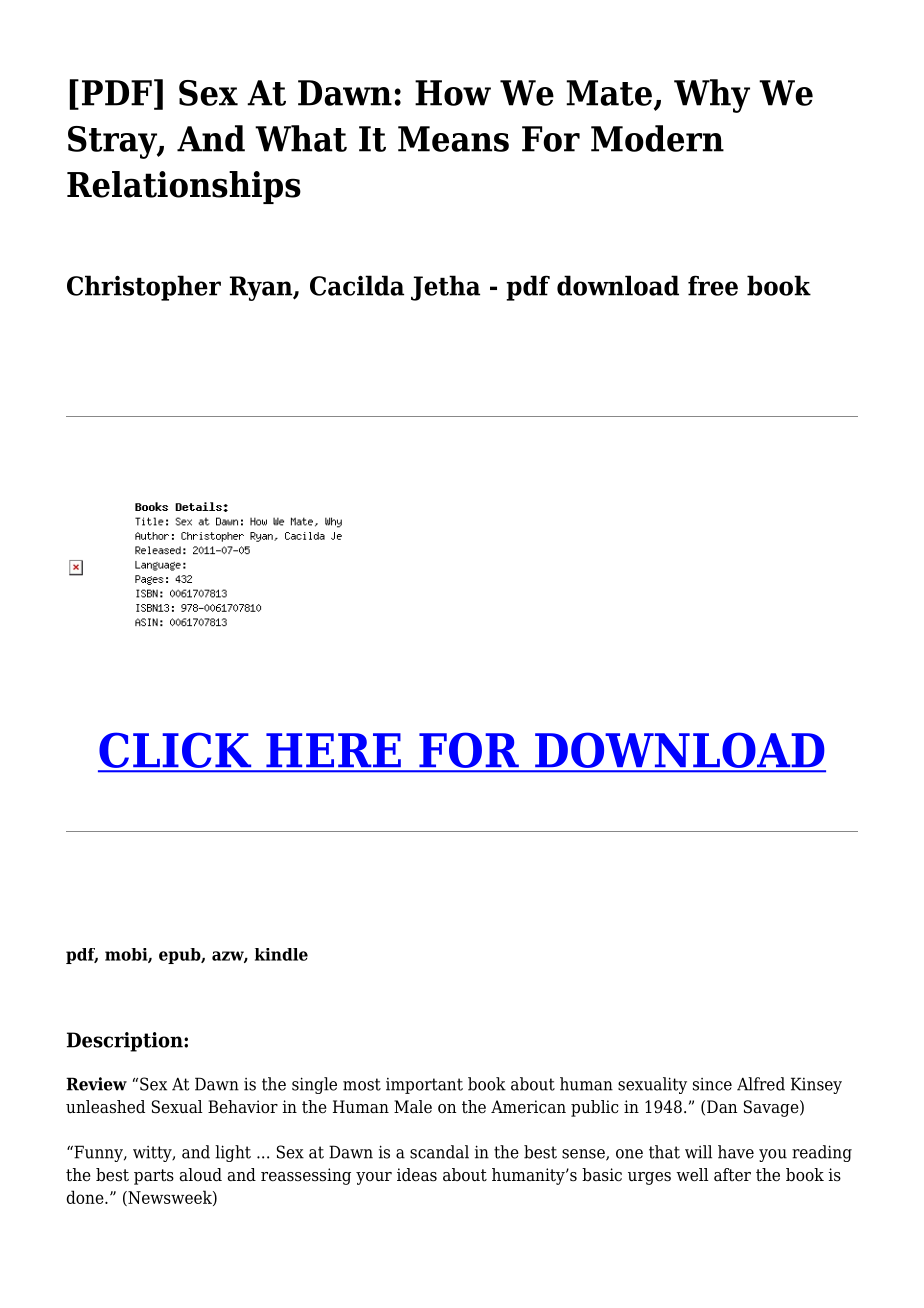  I want to click on important, so click(424, 1086).
